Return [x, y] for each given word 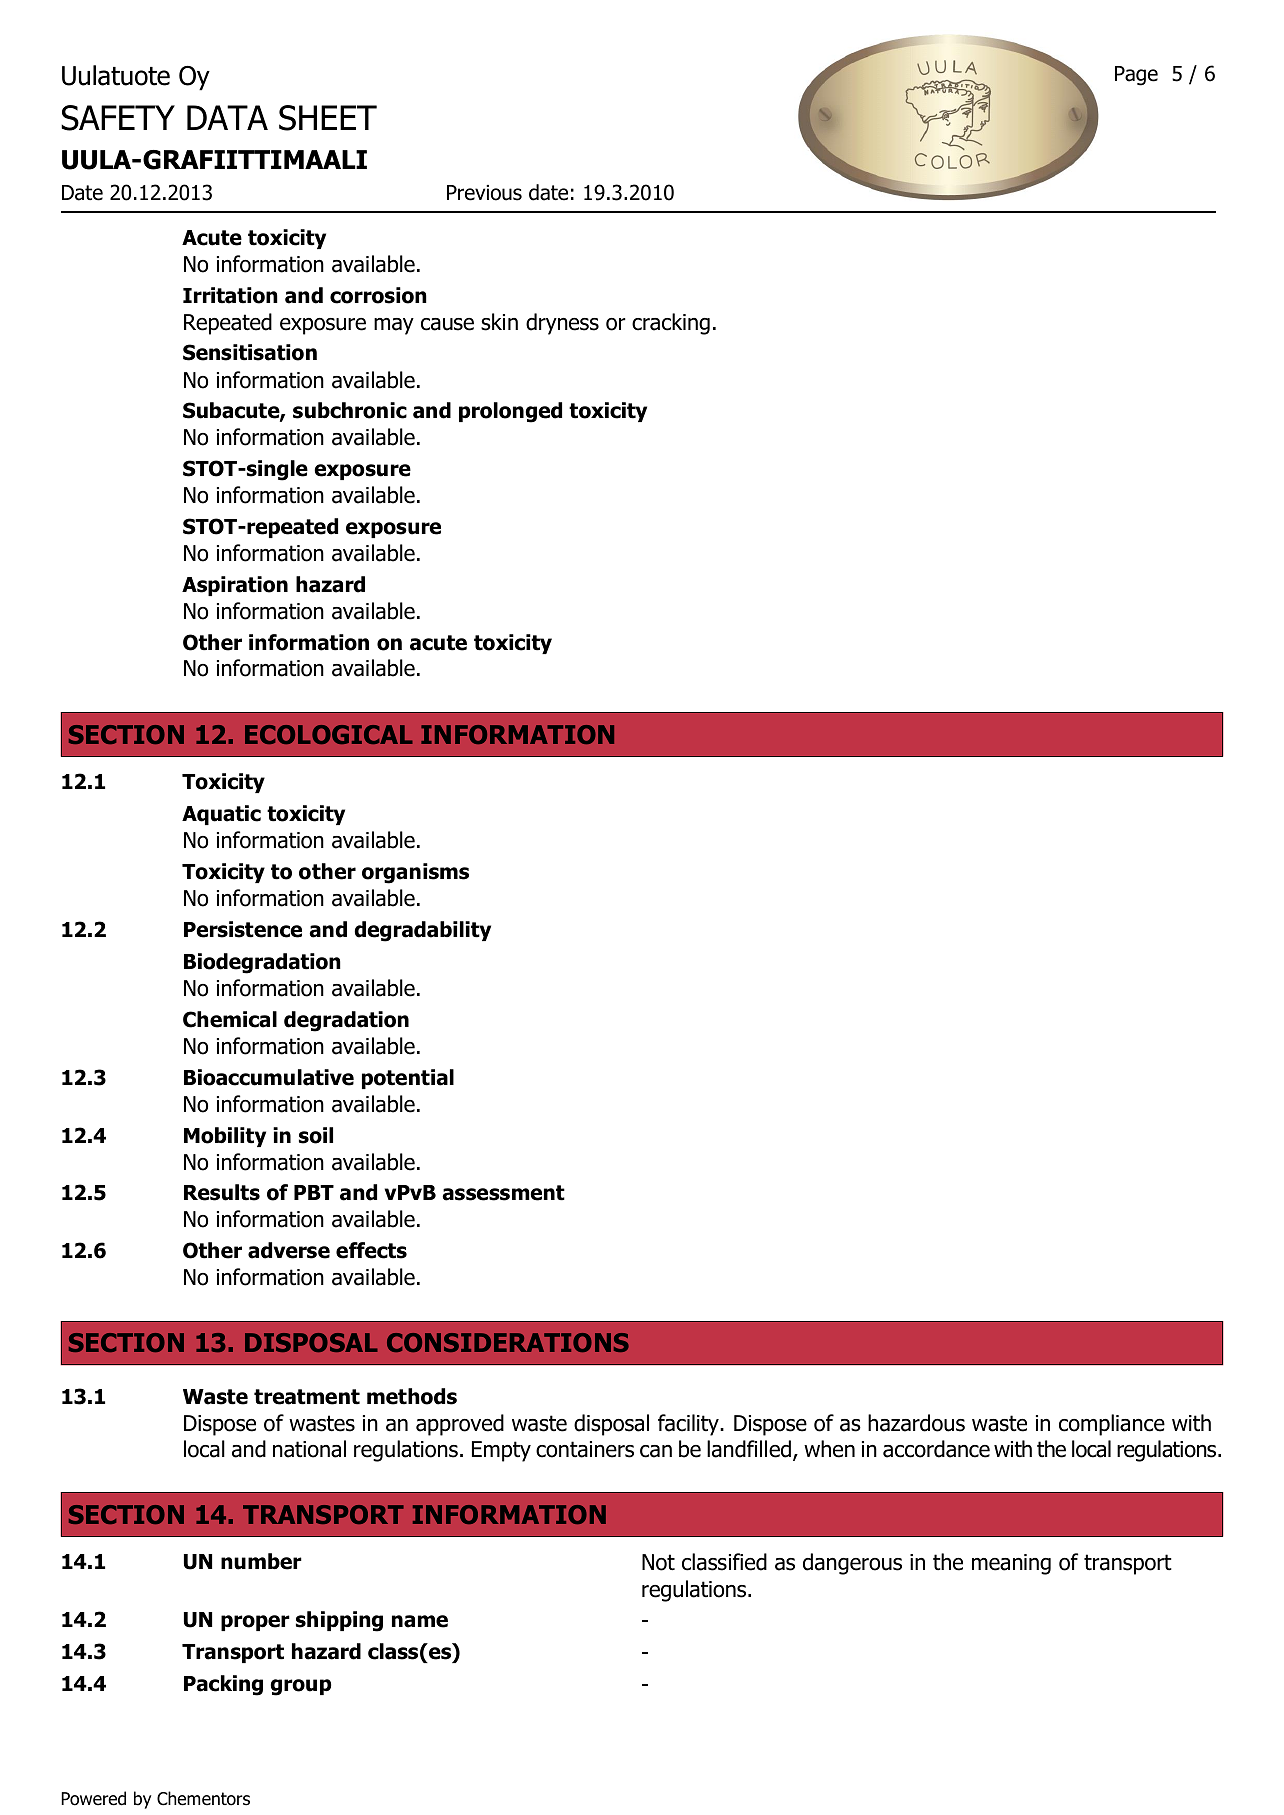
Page [1136, 76]
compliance [1112, 1425]
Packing [223, 1685]
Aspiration [235, 586]
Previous [484, 193]
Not [658, 1562]
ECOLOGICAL [329, 734]
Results [222, 1192]
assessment [503, 1193]
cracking [671, 324]
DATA [227, 117]
